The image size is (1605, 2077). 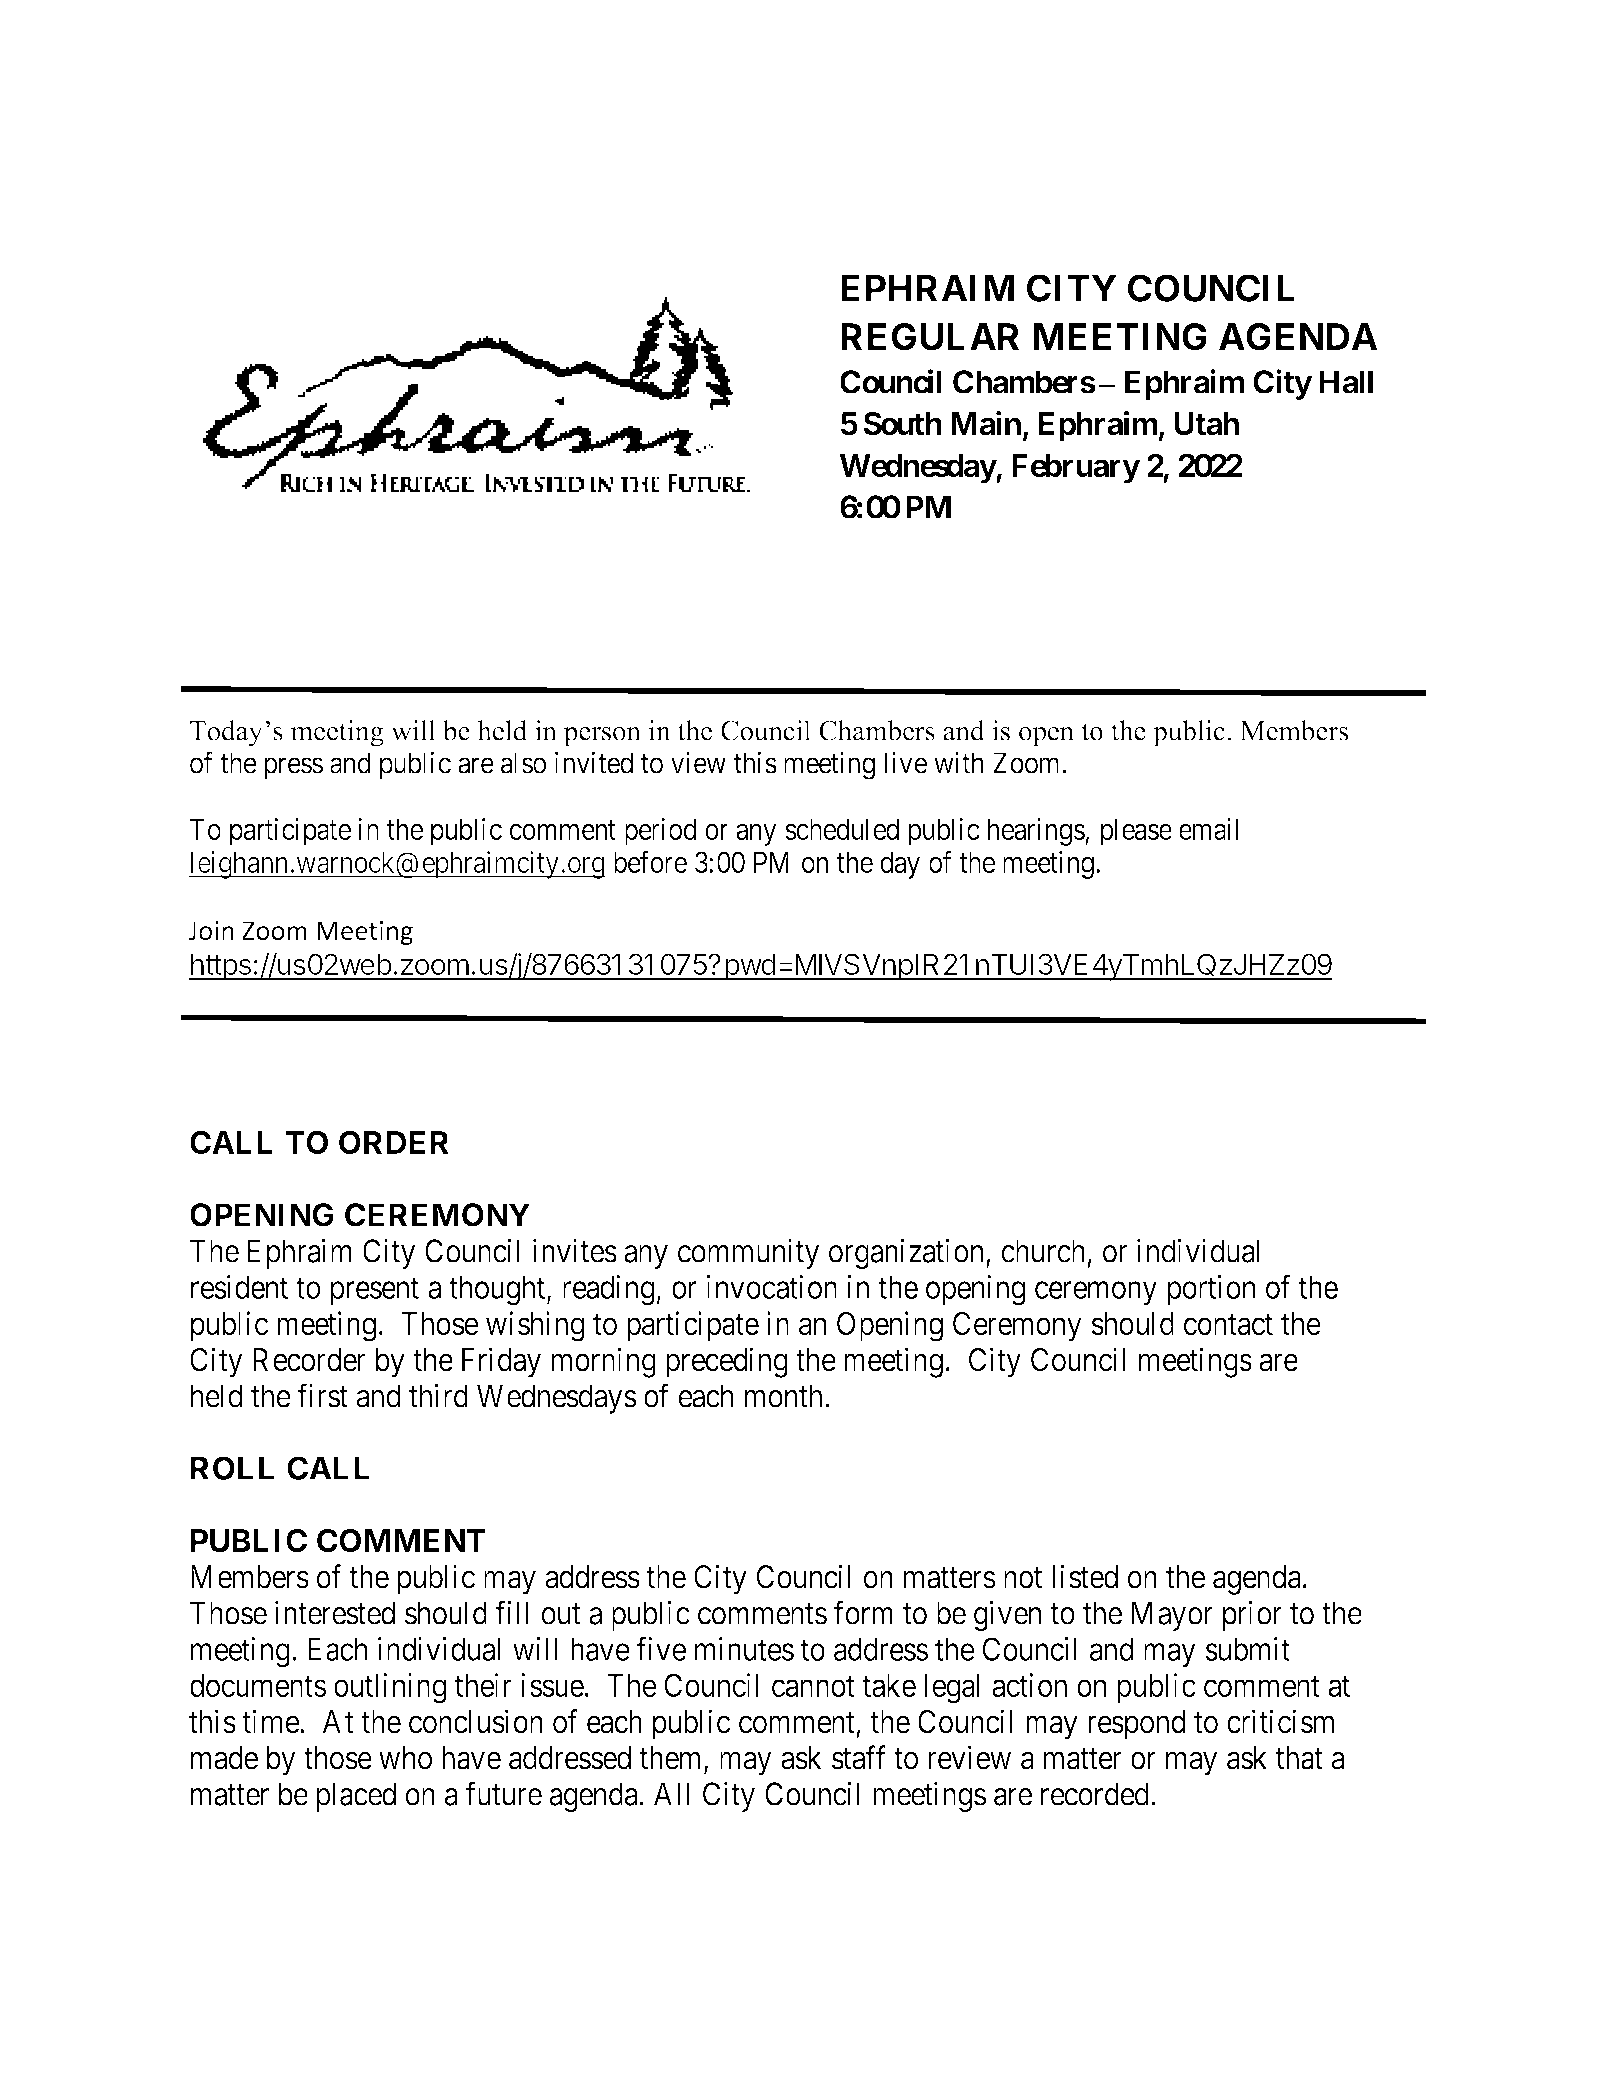 I want to click on Utah, so click(x=1206, y=424).
